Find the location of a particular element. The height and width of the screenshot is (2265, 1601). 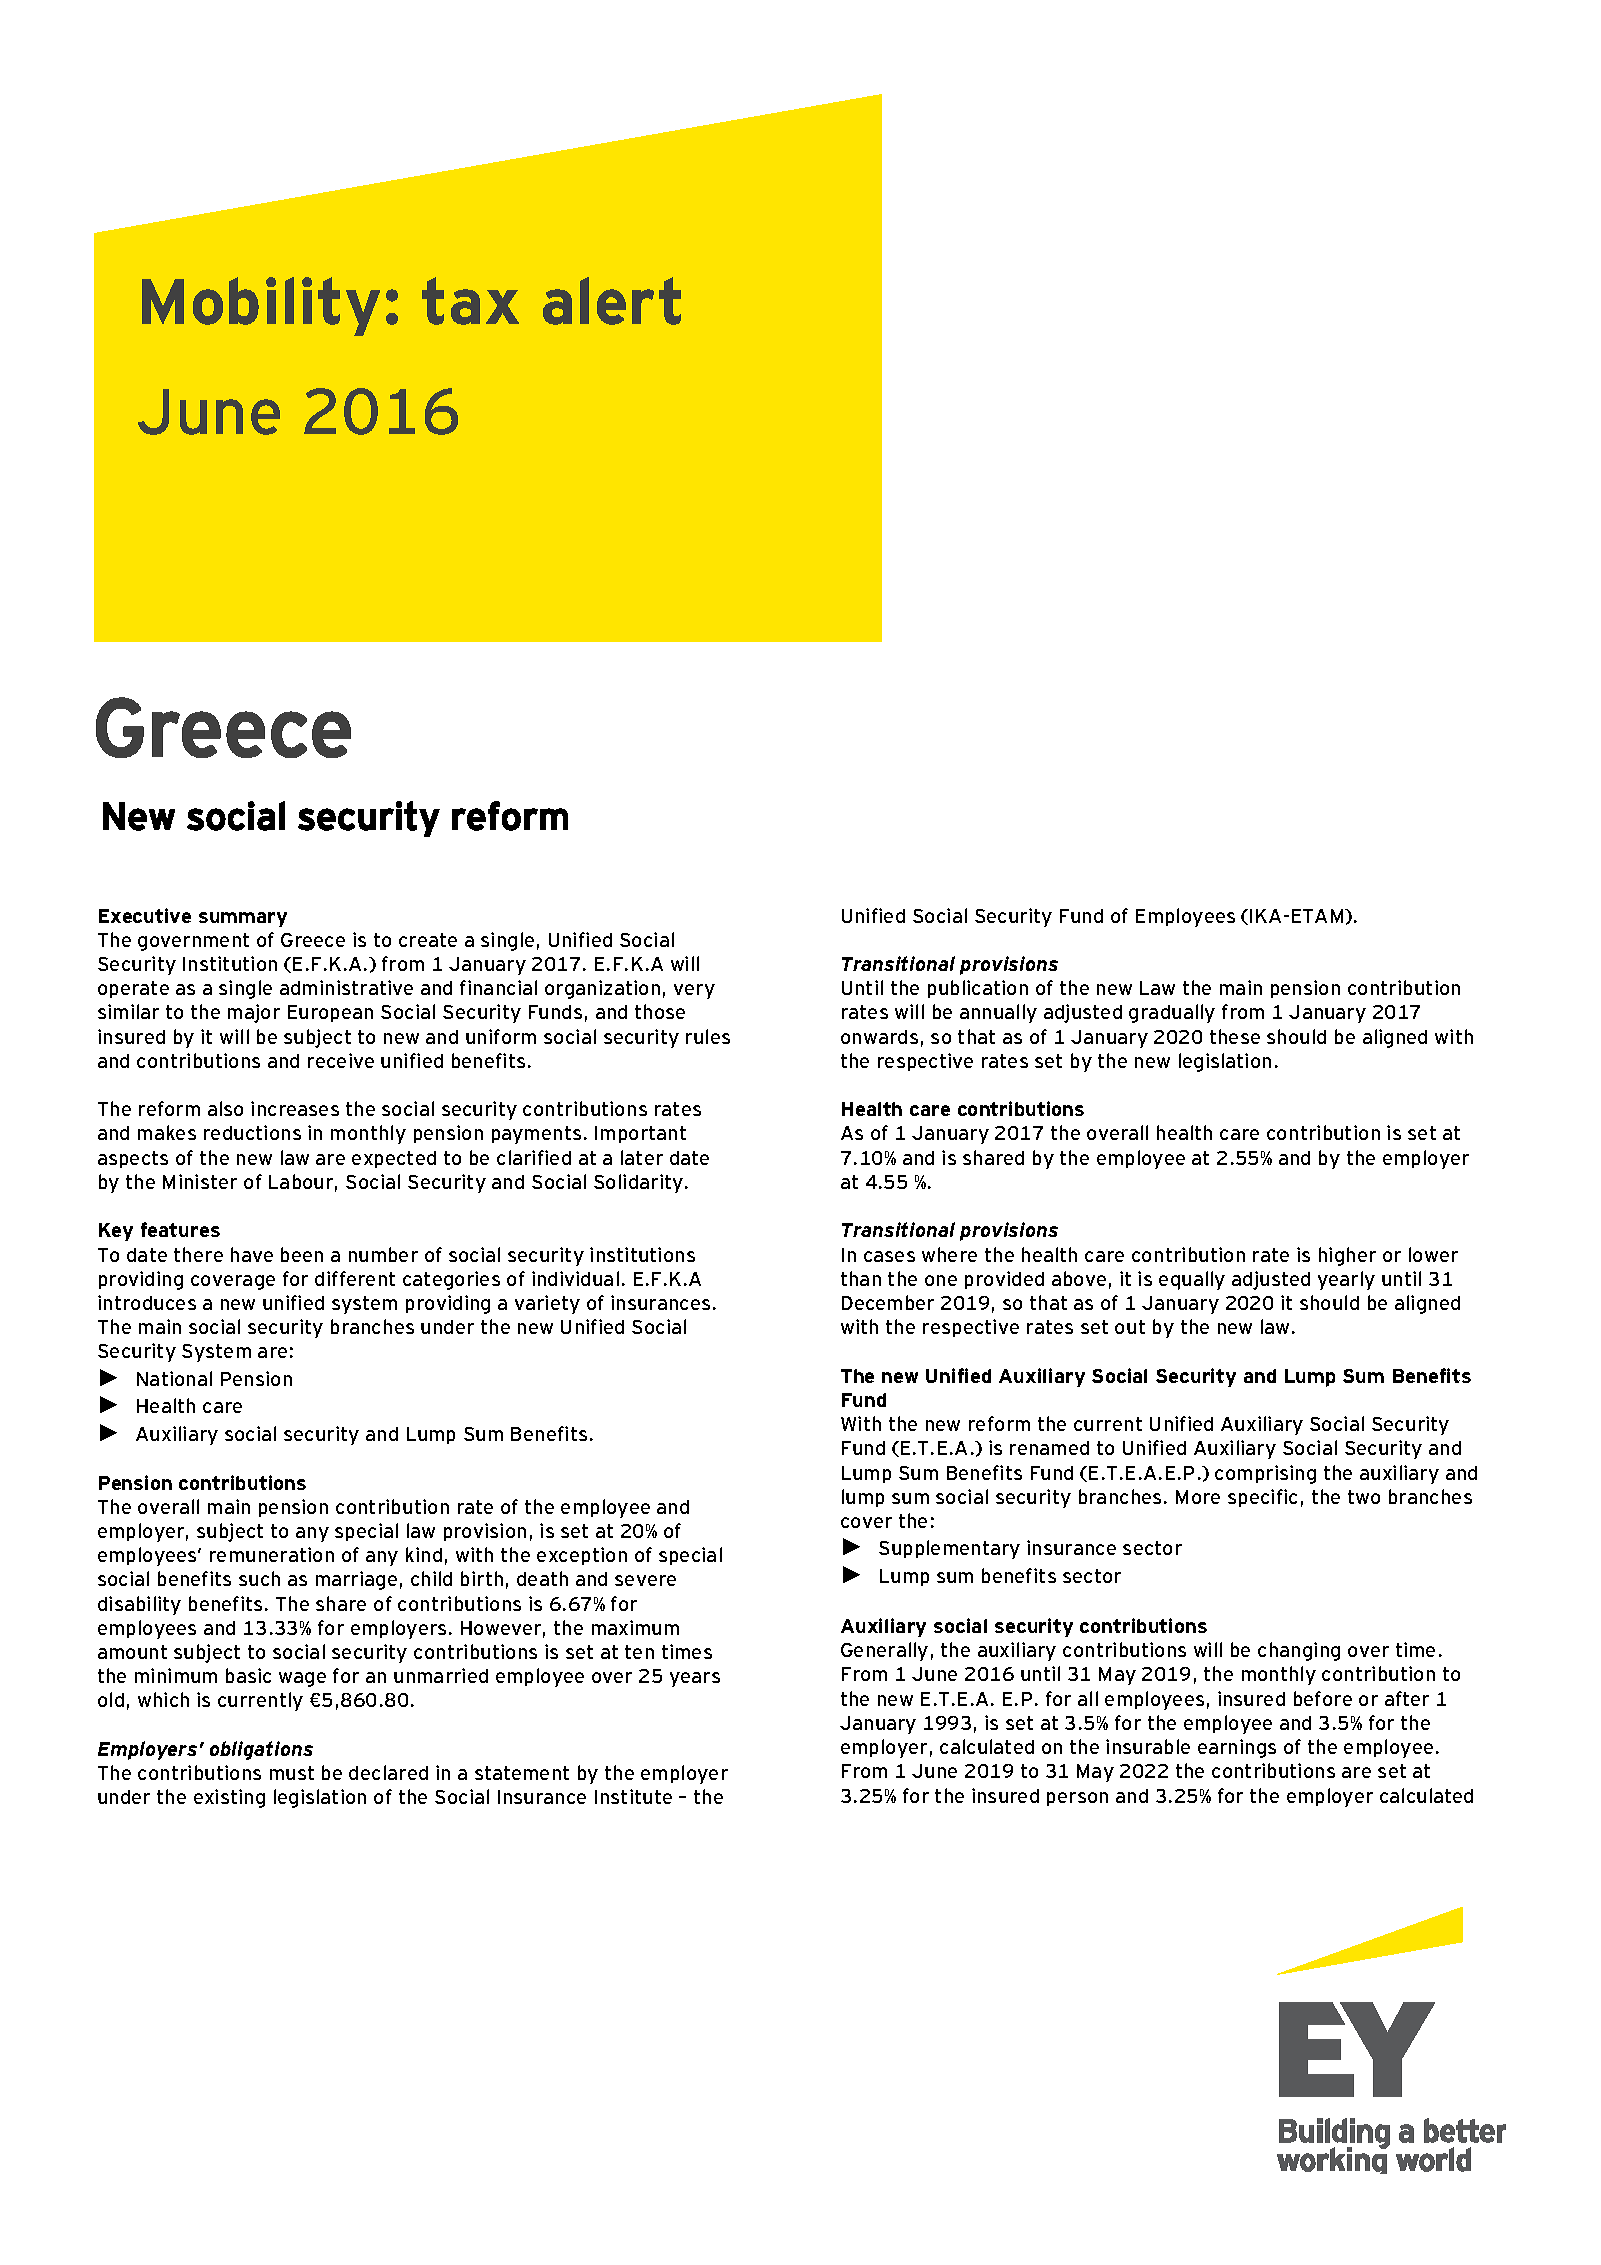

rules is located at coordinates (708, 1036).
